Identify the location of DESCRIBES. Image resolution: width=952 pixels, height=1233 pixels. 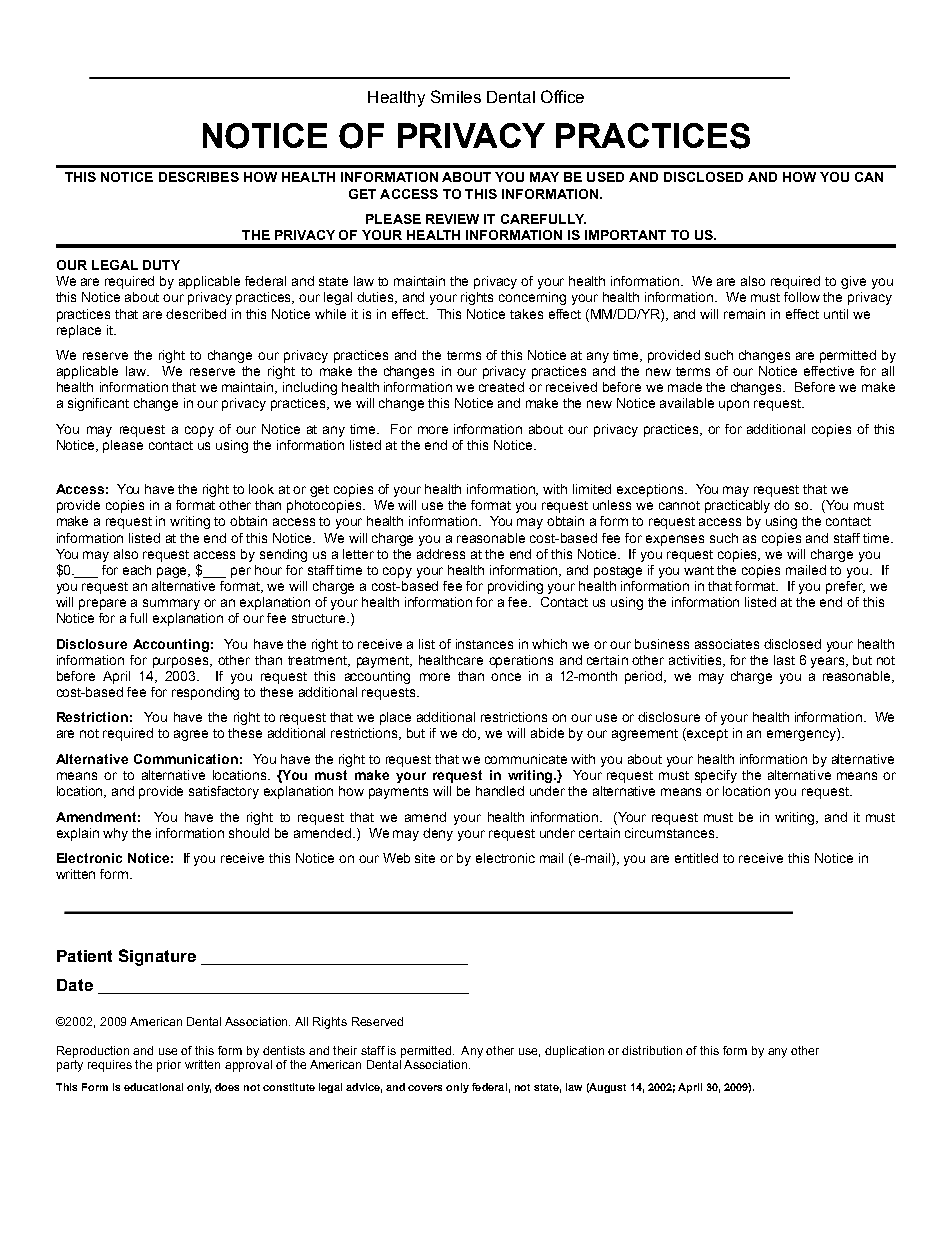
(199, 177).
